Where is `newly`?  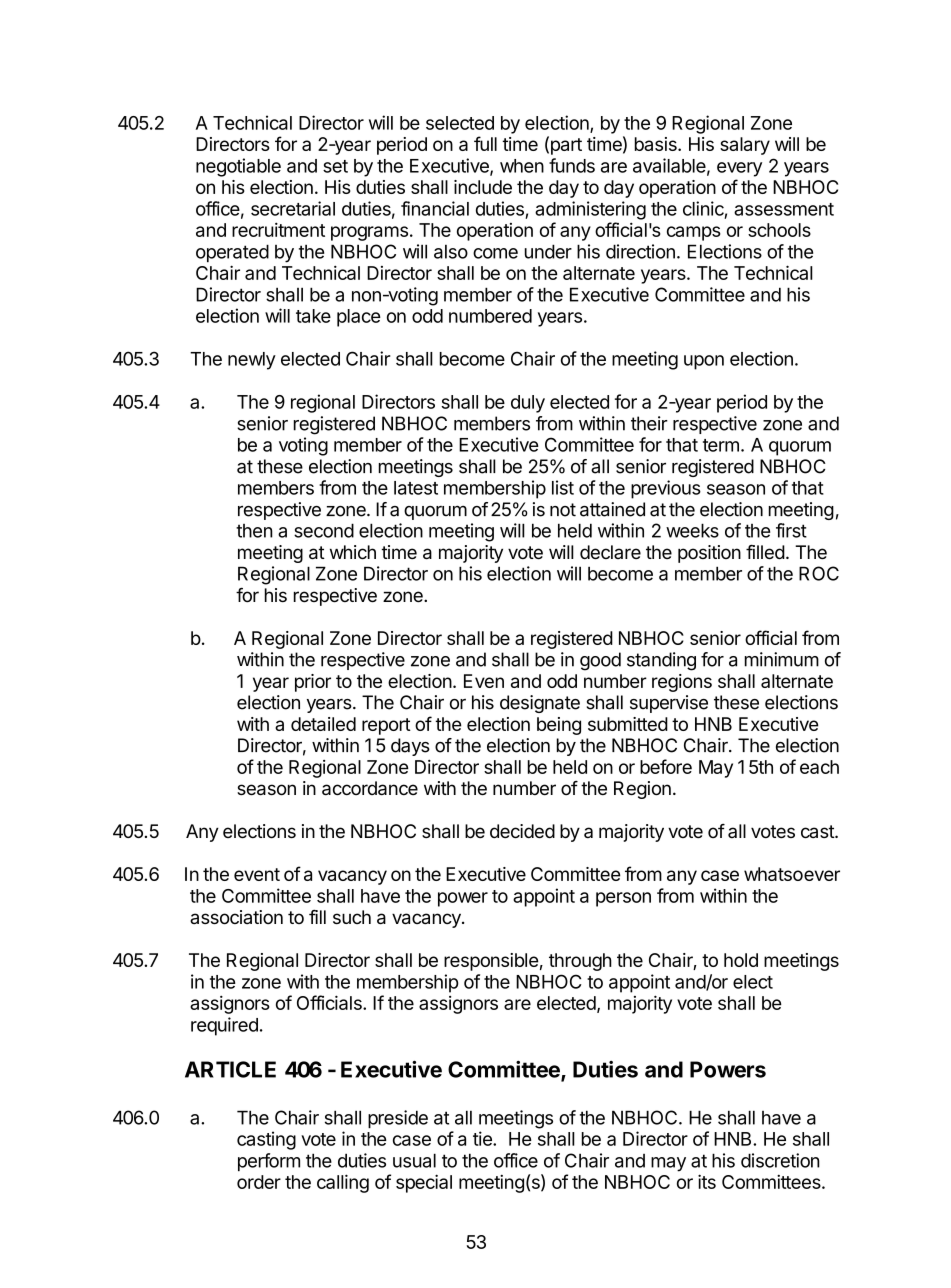 newly is located at coordinates (252, 361).
